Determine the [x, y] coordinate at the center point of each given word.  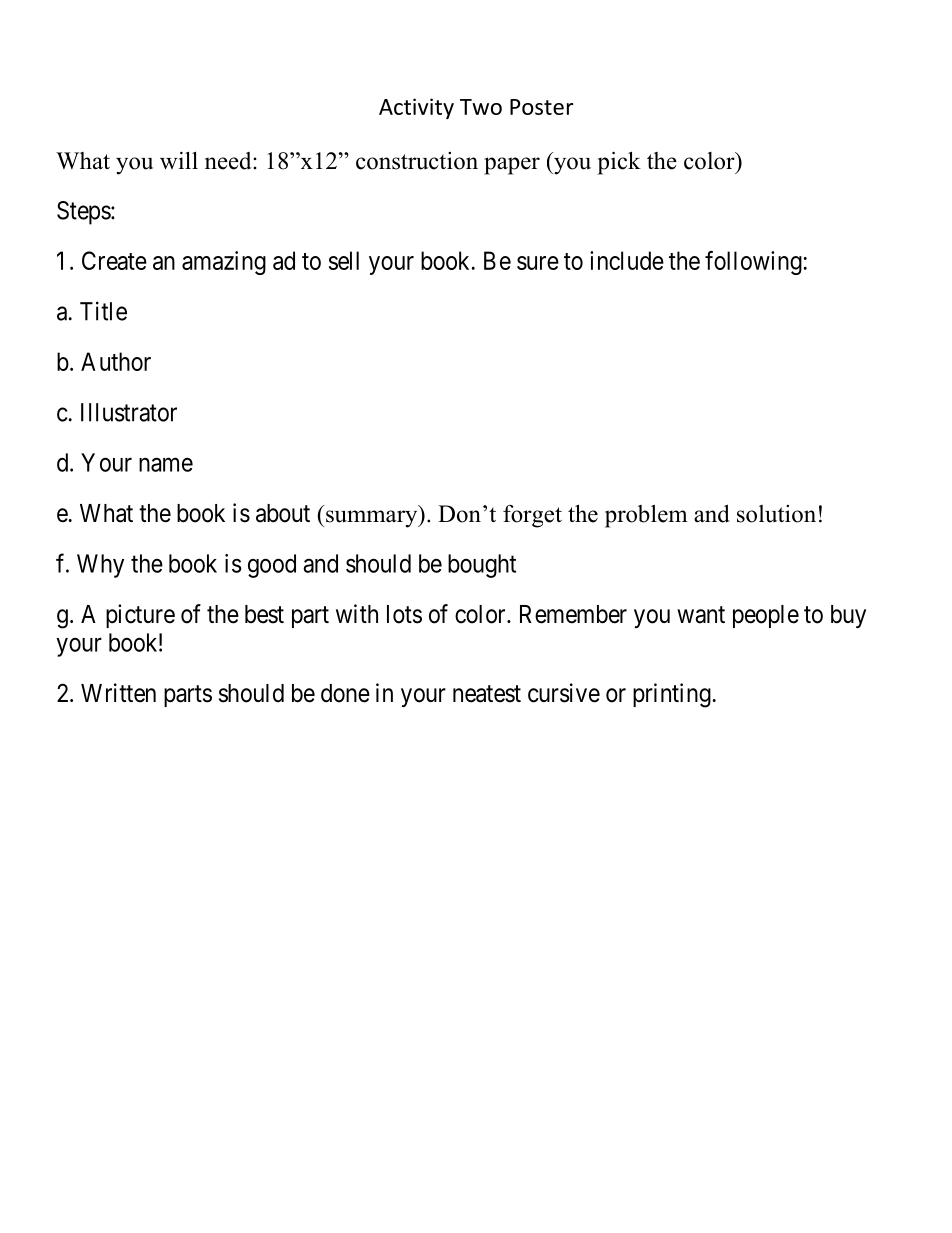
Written [118, 693]
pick [619, 163]
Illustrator [129, 412]
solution [776, 514]
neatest [487, 694]
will [179, 161]
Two [481, 107]
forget [532, 516]
